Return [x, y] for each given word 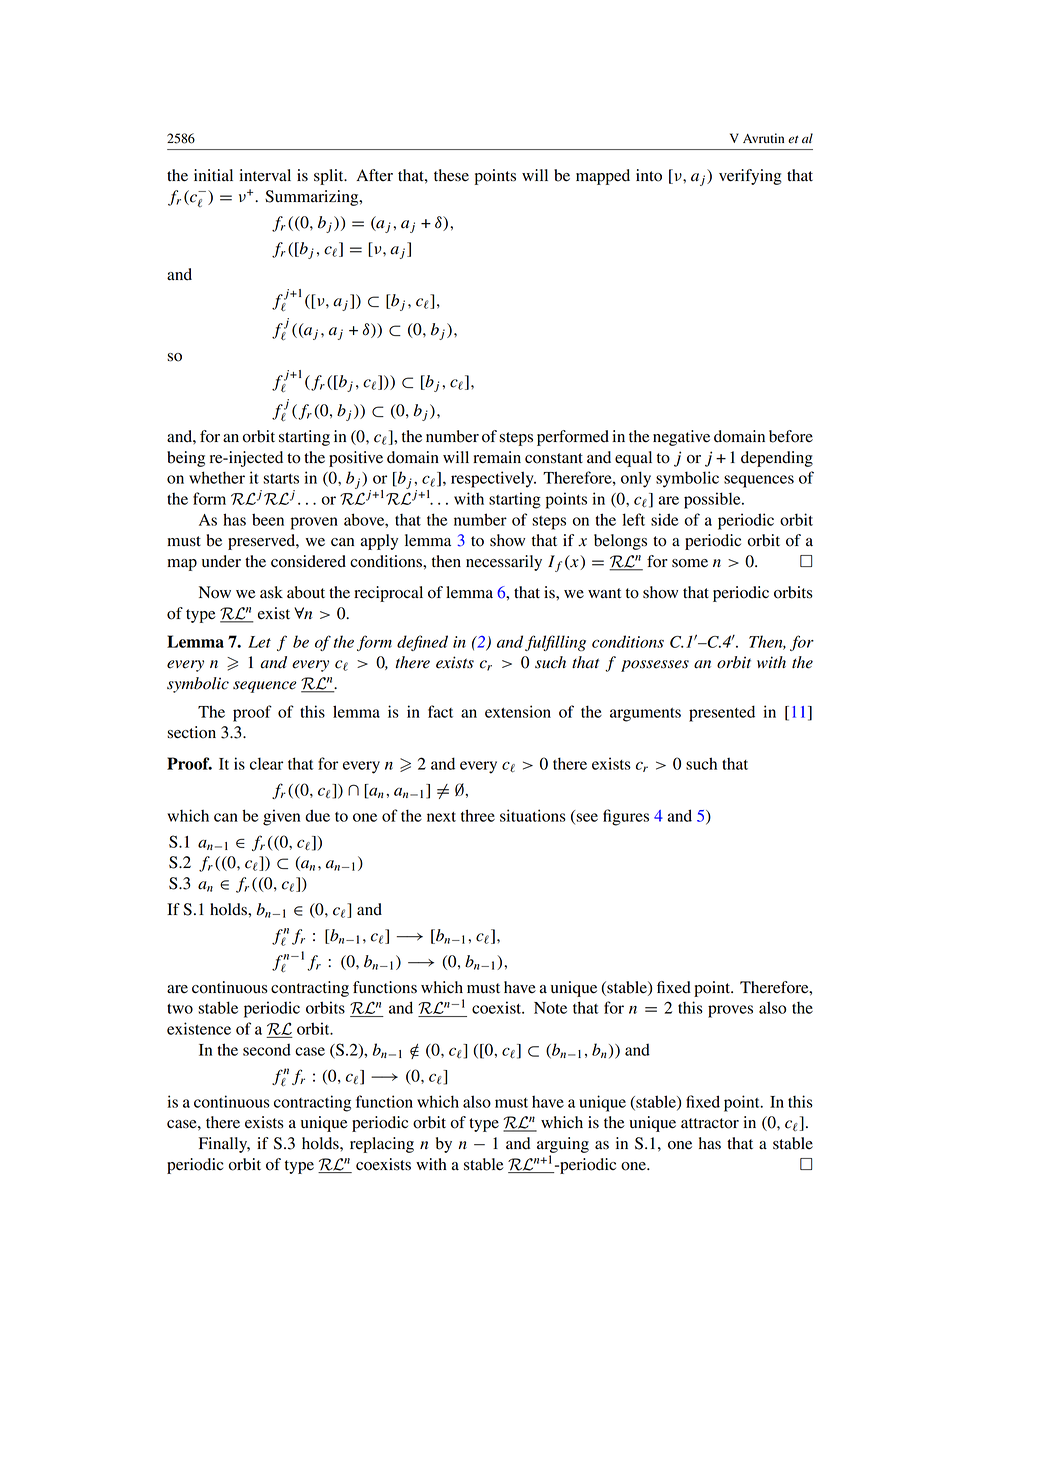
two [180, 1009]
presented [722, 713]
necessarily [504, 563]
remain [497, 457]
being [186, 459]
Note [550, 1008]
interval [265, 175]
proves [730, 1011]
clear [266, 763]
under [221, 561]
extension [518, 711]
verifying [750, 177]
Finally [224, 1145]
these [451, 175]
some [690, 563]
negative [681, 438]
